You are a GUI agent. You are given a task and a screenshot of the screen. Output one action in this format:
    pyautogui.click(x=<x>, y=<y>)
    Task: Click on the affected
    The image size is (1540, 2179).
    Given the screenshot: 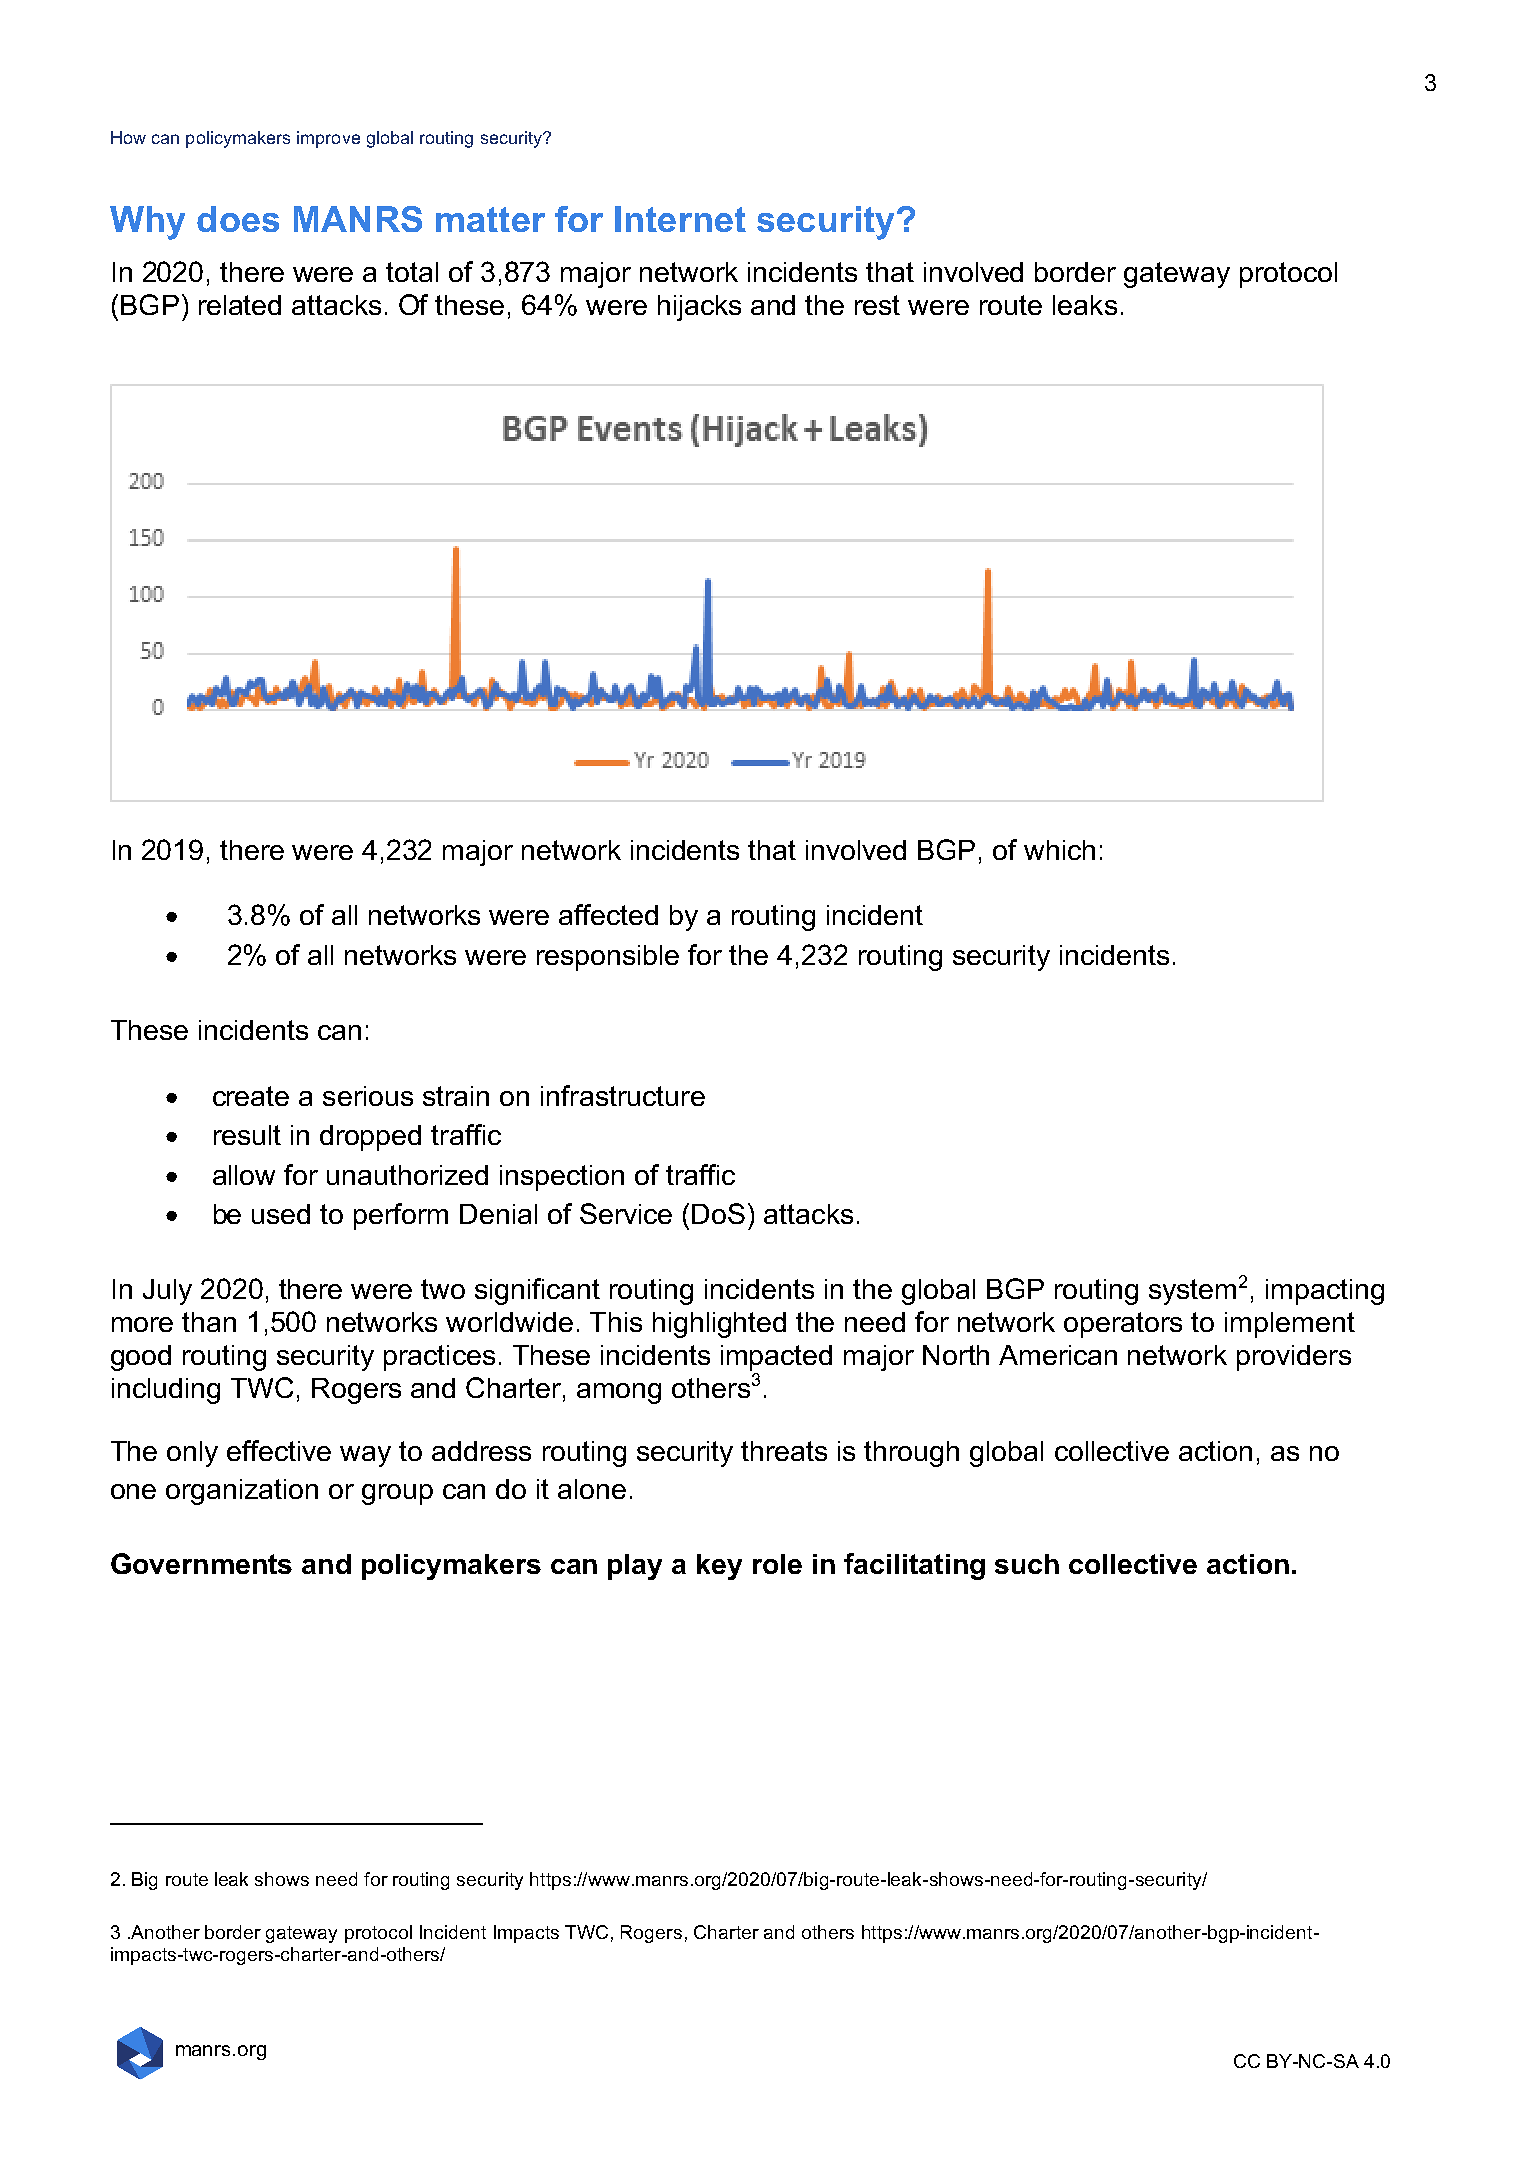 What is the action you would take?
    pyautogui.click(x=608, y=914)
